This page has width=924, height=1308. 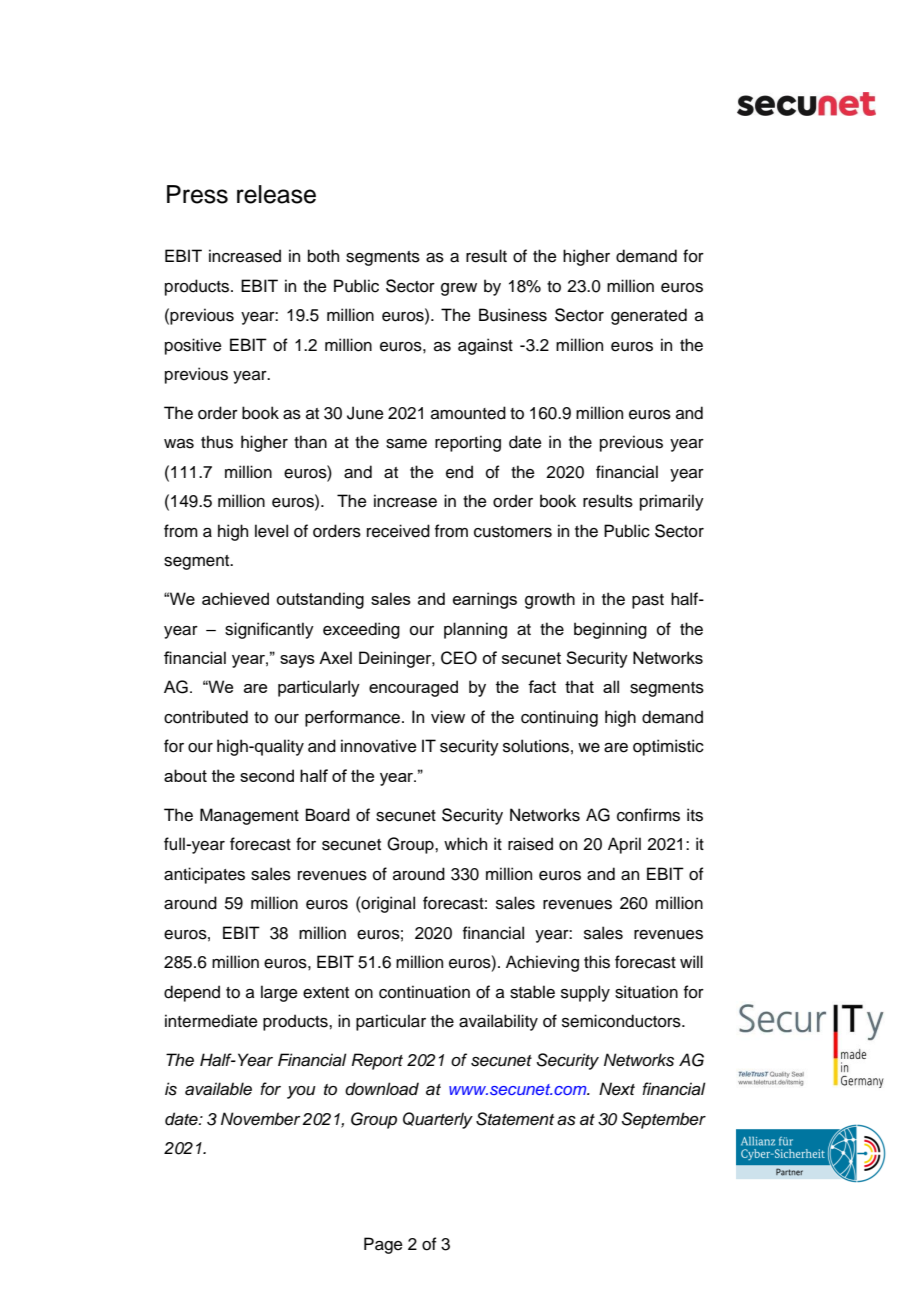 What do you see at coordinates (649, 316) in the page?
I see `generated` at bounding box center [649, 316].
